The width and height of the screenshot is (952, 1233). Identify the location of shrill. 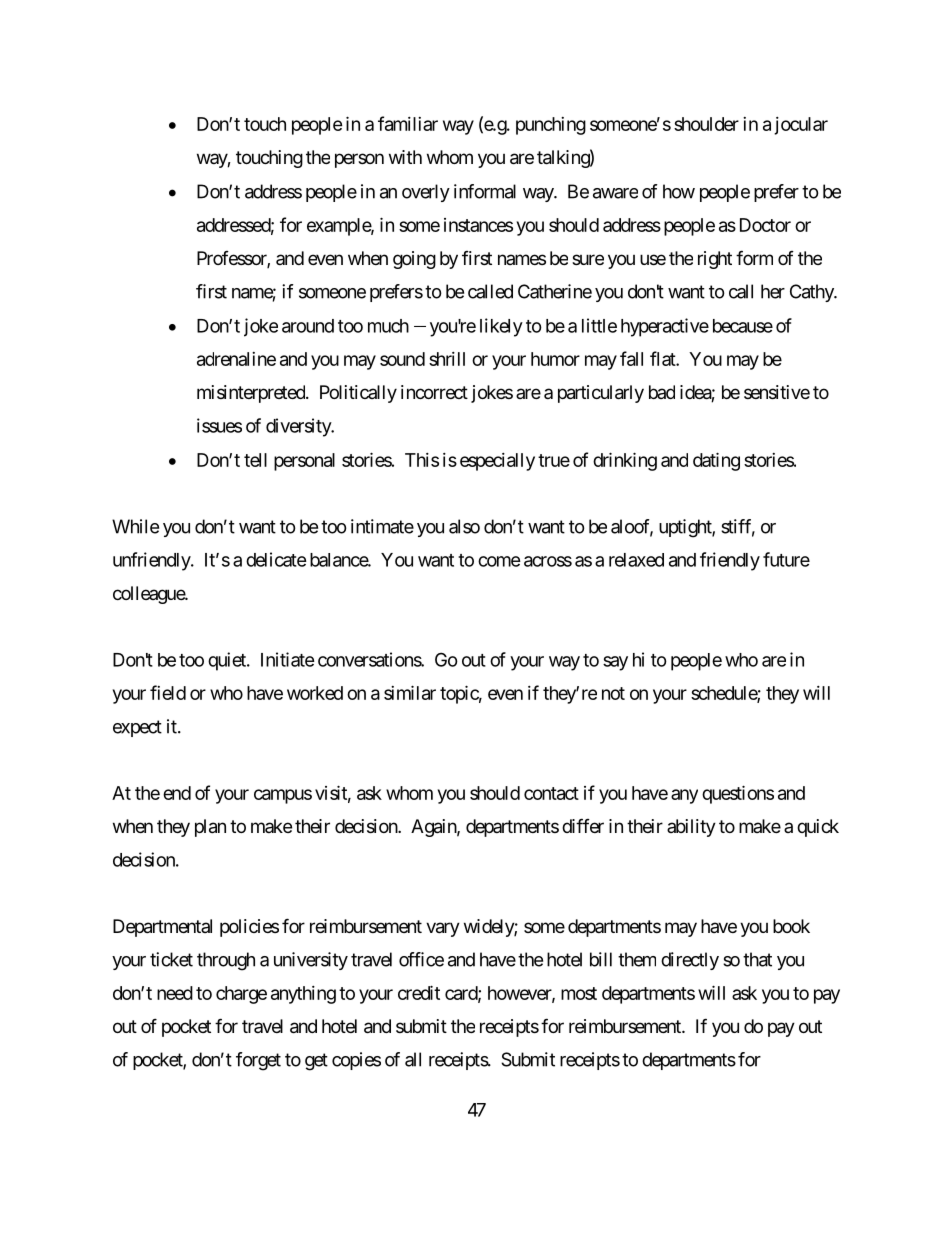
(447, 359).
